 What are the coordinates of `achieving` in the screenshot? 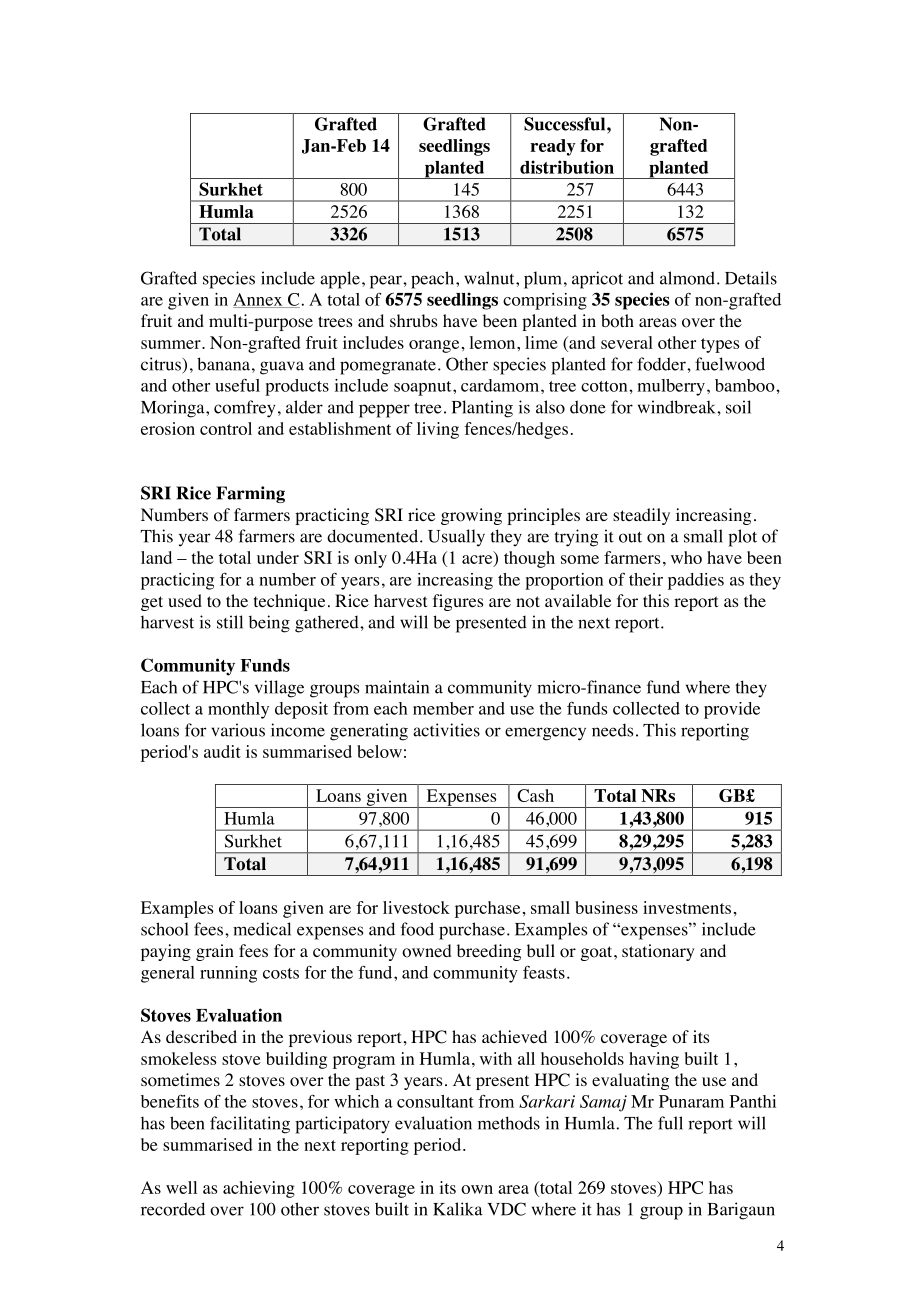 It's located at (259, 1189).
